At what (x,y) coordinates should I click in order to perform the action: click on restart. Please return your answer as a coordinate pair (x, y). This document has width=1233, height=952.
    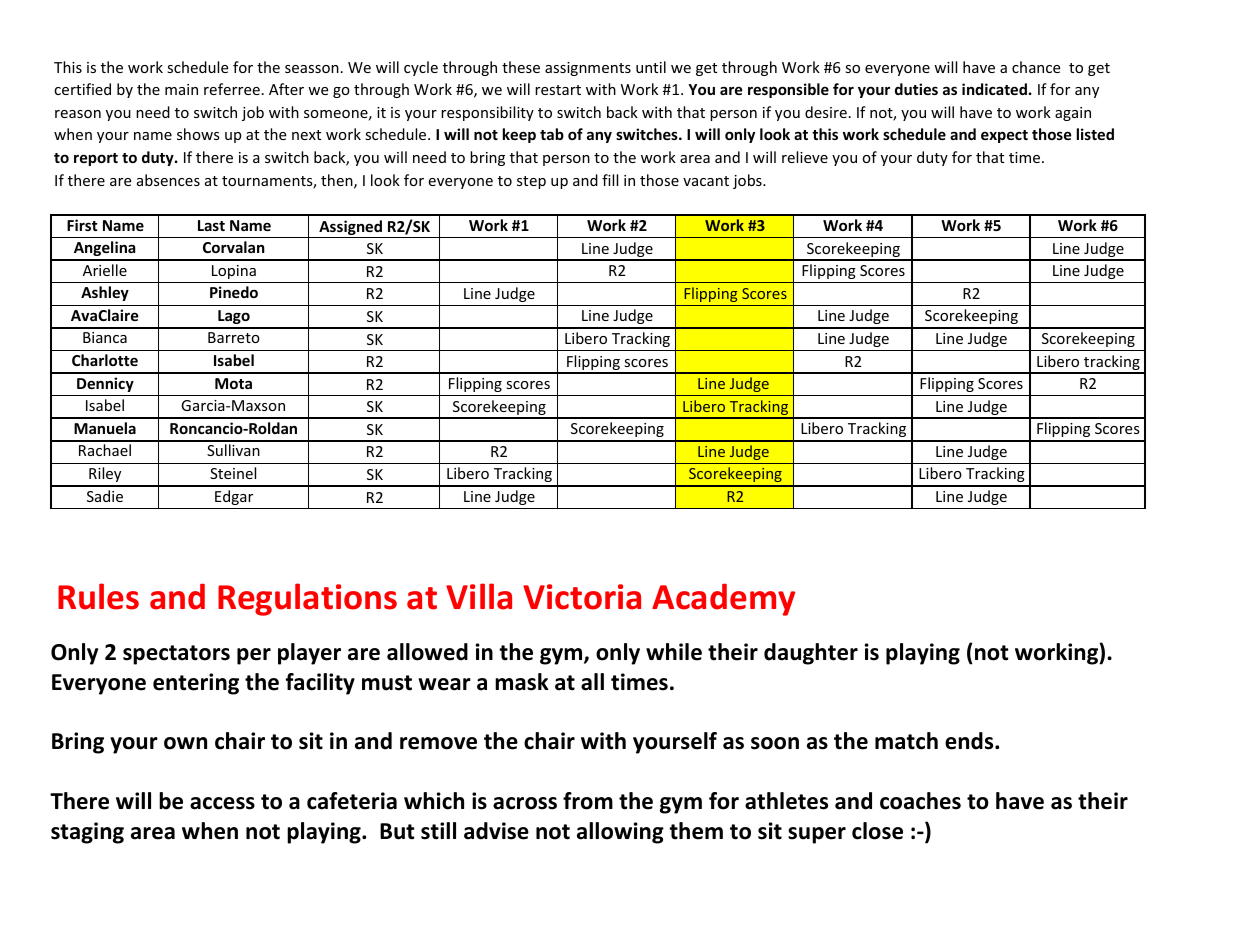
    Looking at the image, I should click on (558, 90).
